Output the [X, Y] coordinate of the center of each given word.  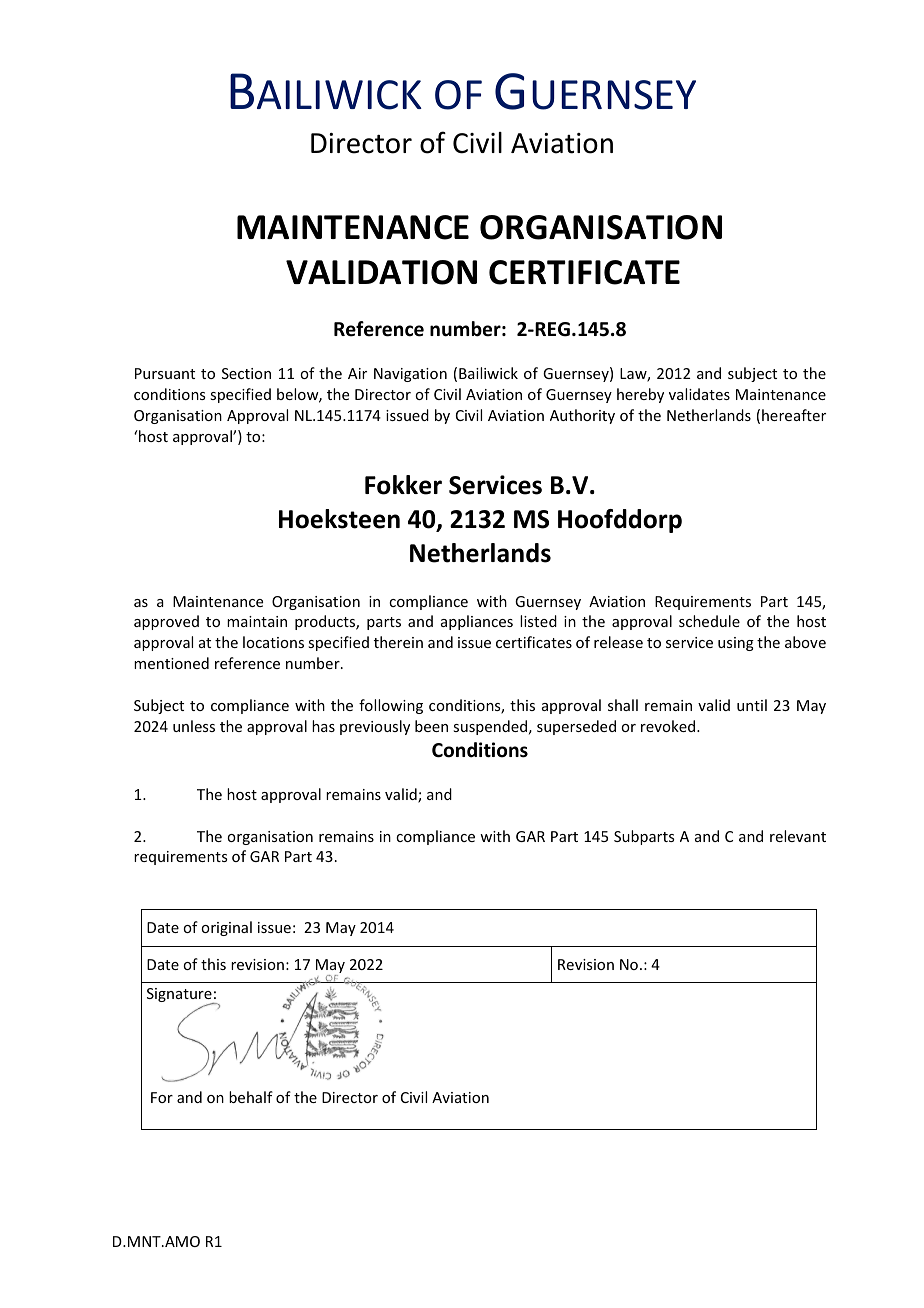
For [162, 1097]
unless [194, 726]
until [752, 705]
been [431, 726]
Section [246, 373]
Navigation [410, 375]
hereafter [794, 415]
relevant [798, 836]
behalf [251, 1097]
